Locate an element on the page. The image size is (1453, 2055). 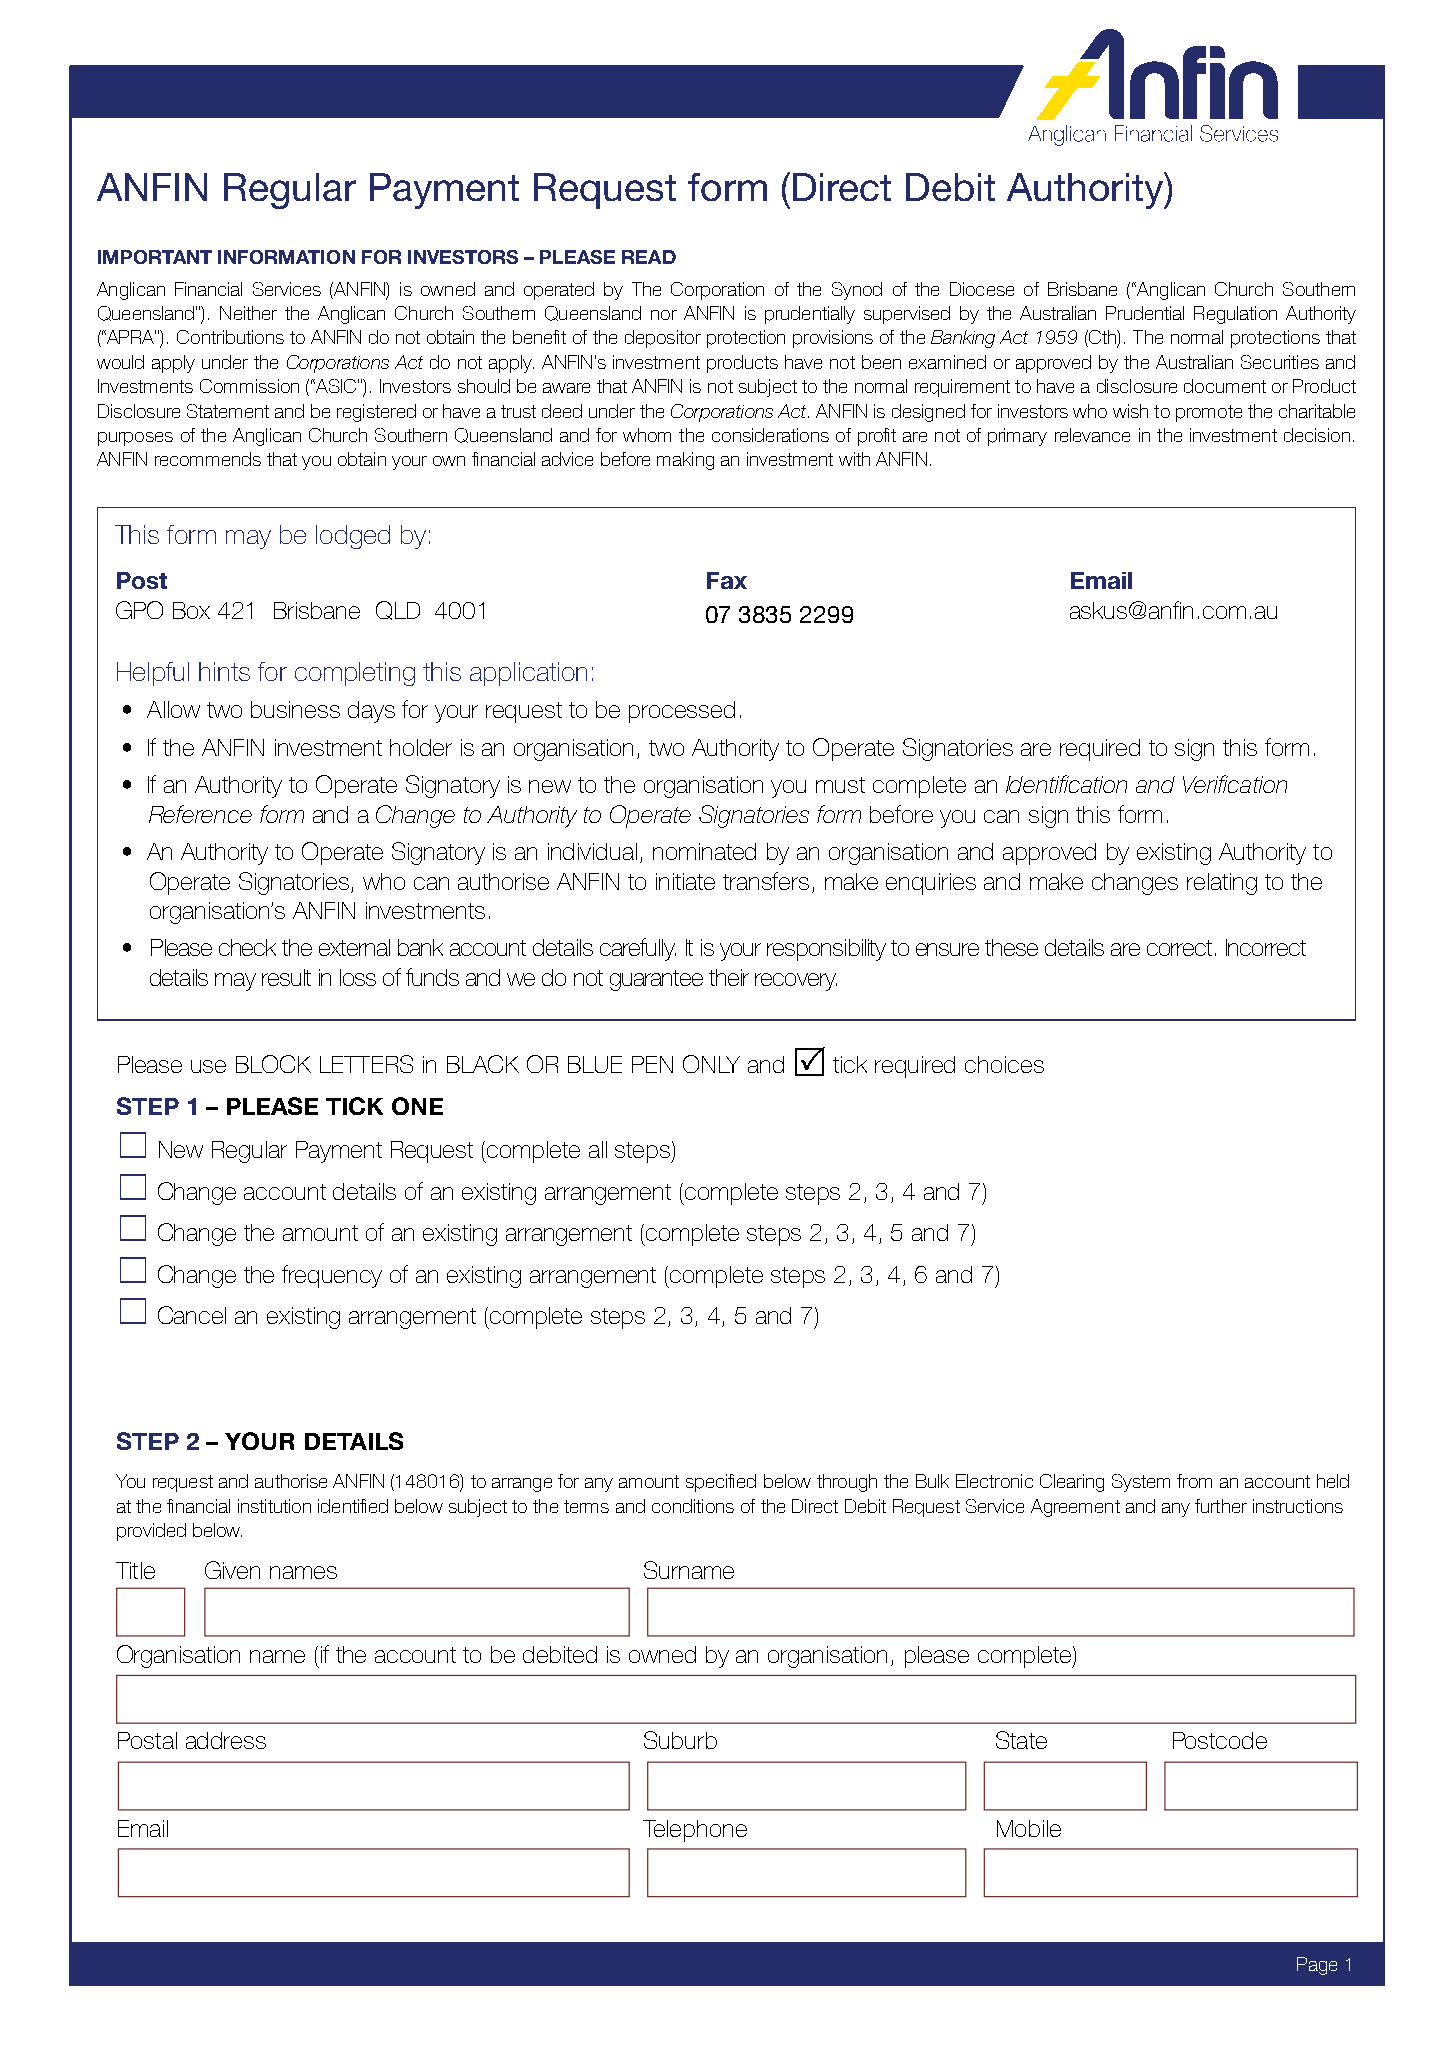
Neither is located at coordinates (248, 313).
